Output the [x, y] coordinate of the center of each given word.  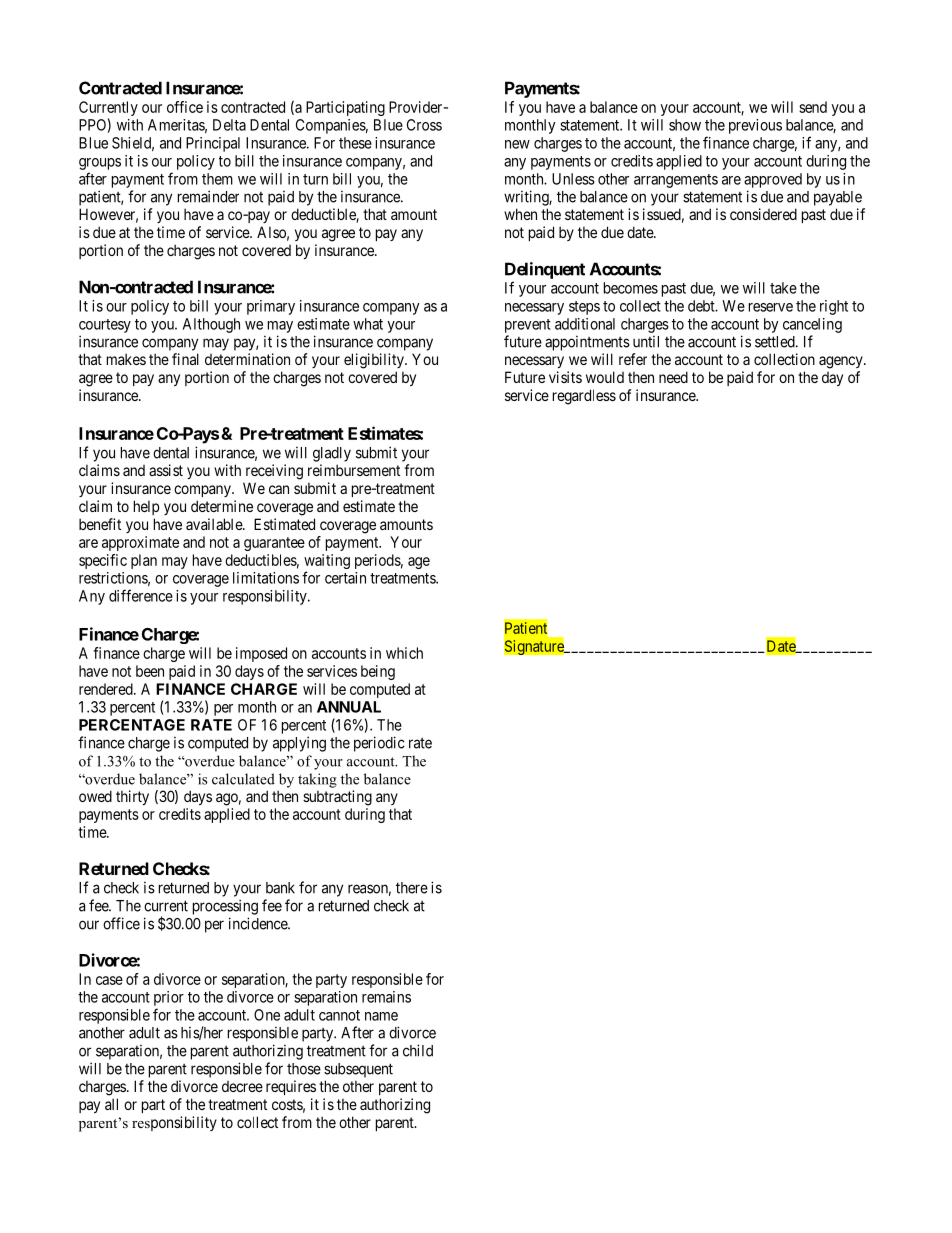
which [404, 653]
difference [141, 595]
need [673, 377]
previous [755, 126]
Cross [424, 125]
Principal [213, 144]
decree [242, 1086]
